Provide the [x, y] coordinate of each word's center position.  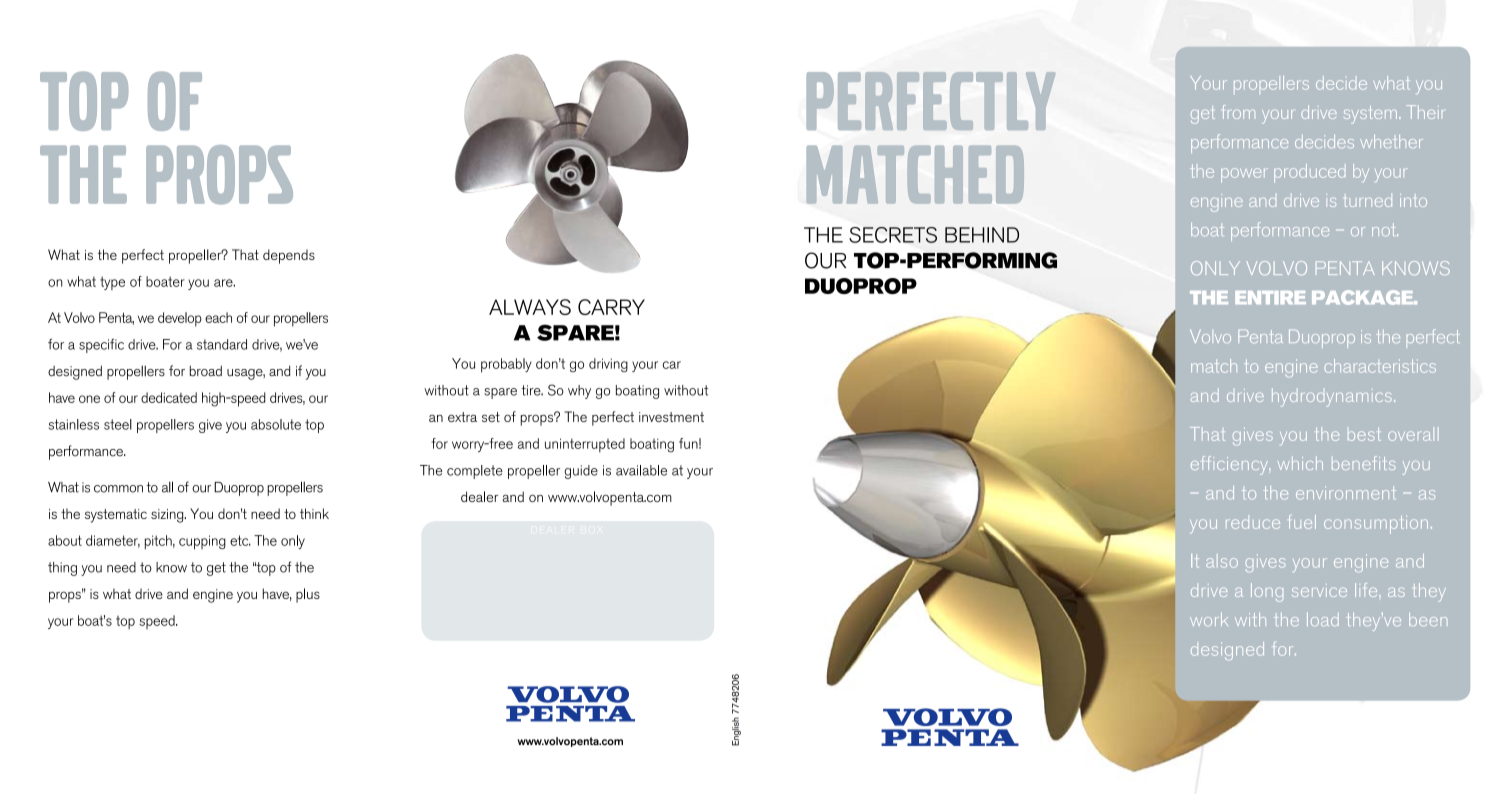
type [112, 283]
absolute [276, 424]
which [1300, 463]
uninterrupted [585, 445]
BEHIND [982, 235]
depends [289, 256]
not [1385, 229]
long [1267, 592]
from [1239, 112]
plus [308, 595]
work [1209, 619]
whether [1391, 141]
